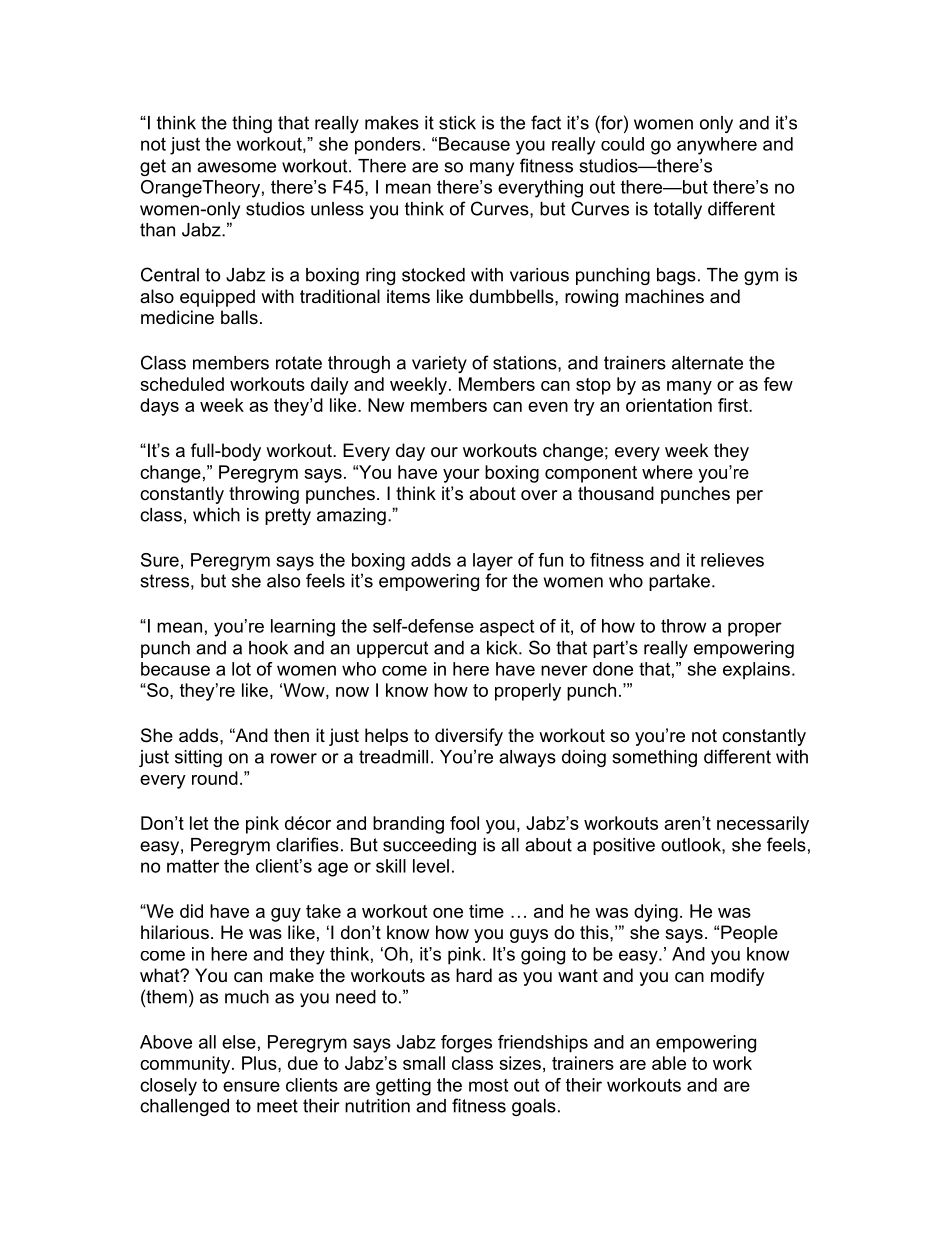  I want to click on awesome, so click(236, 167).
